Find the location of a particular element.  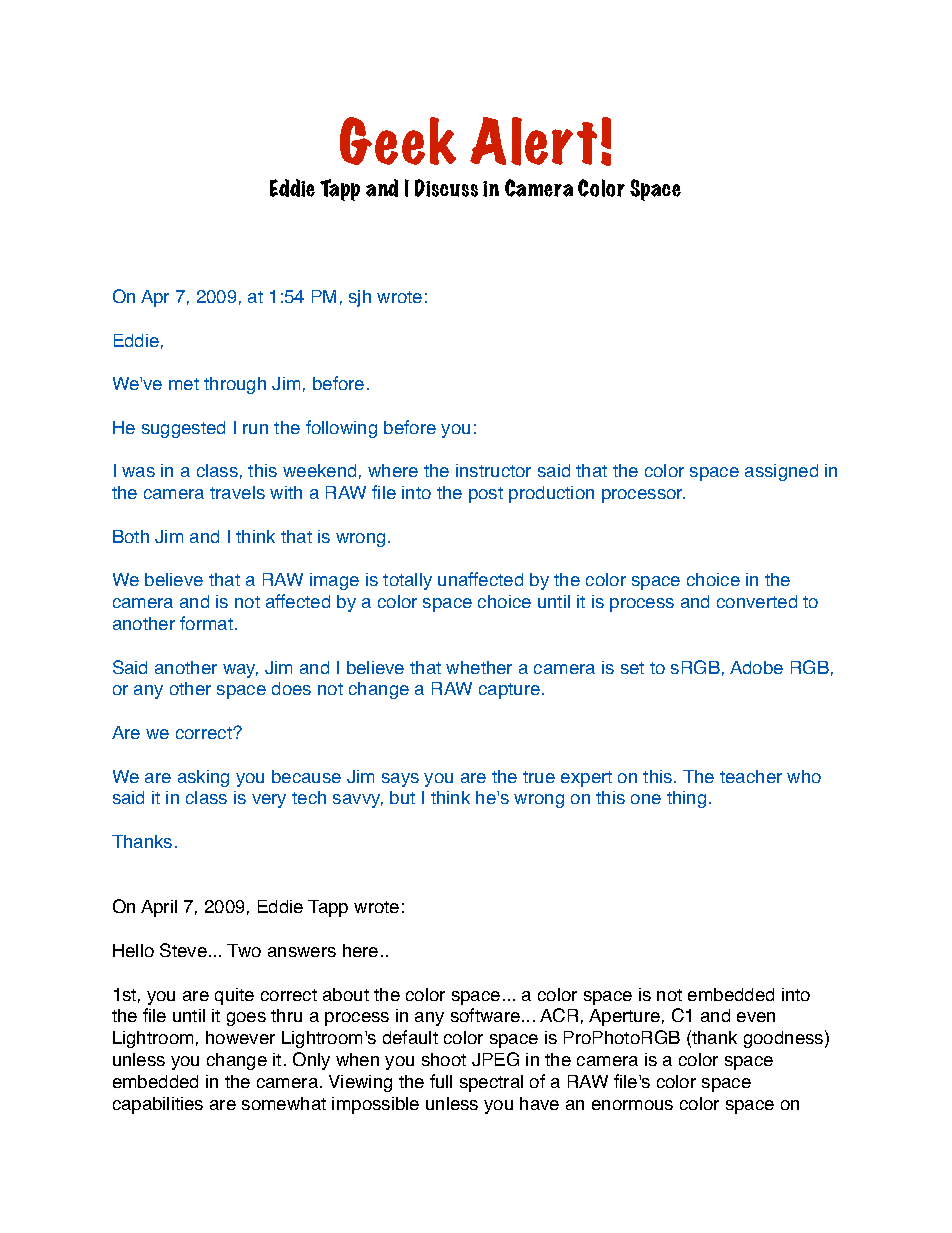

however is located at coordinates (240, 1037).
